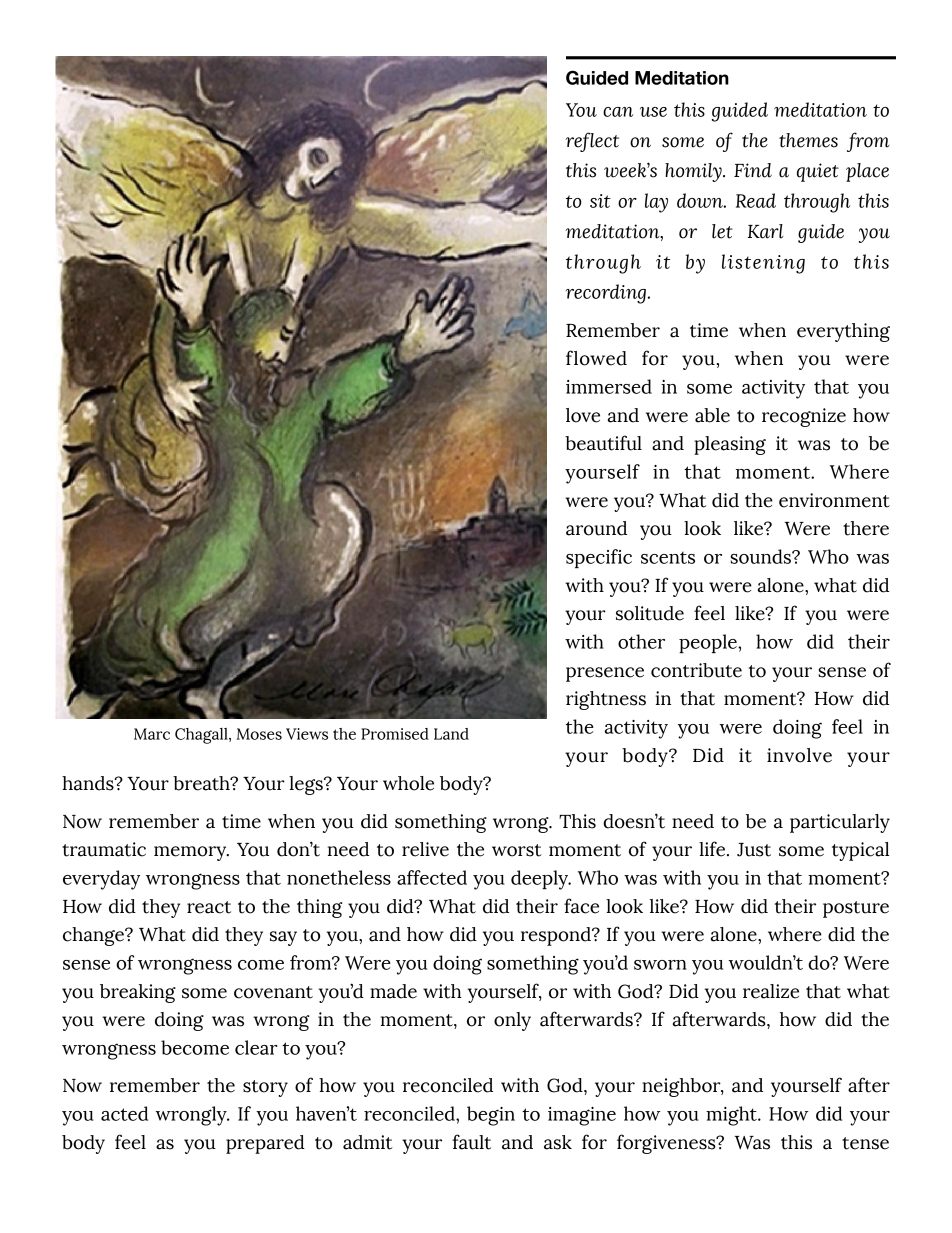 This screenshot has width=952, height=1233. What do you see at coordinates (709, 643) in the screenshot?
I see `people` at bounding box center [709, 643].
